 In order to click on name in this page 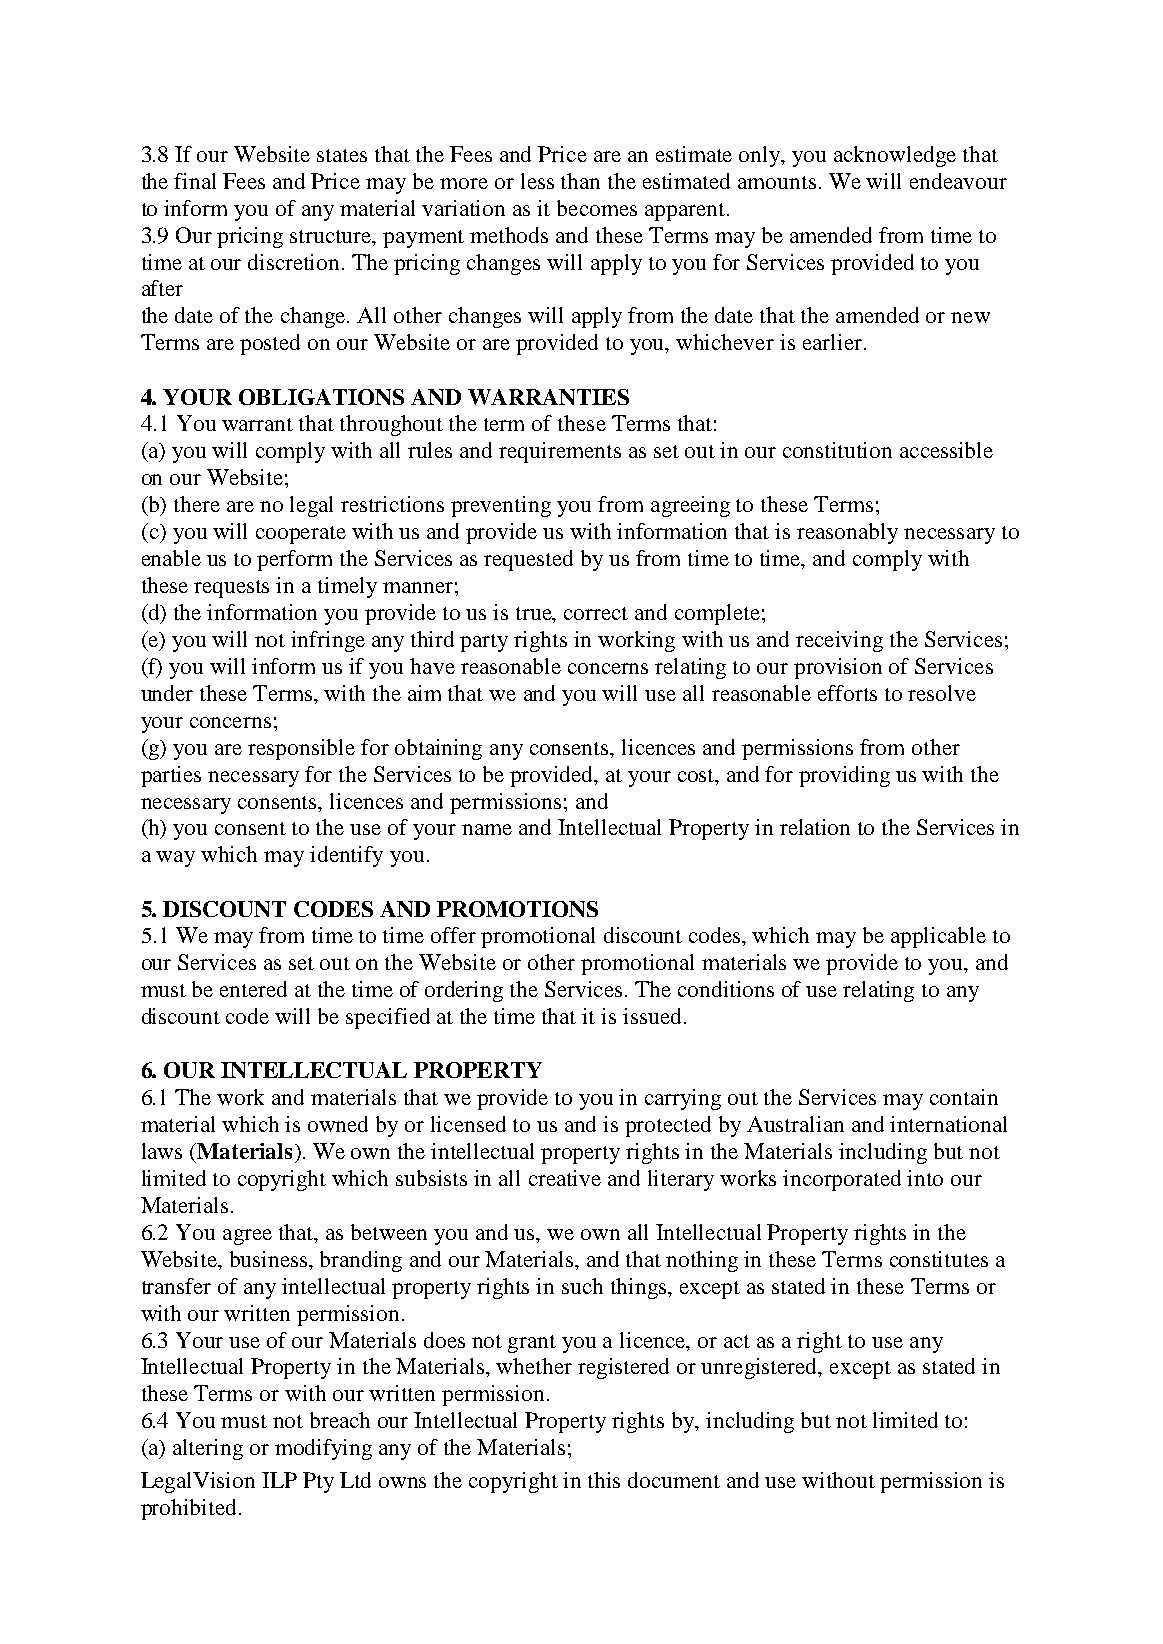, I will do `click(487, 829)`.
